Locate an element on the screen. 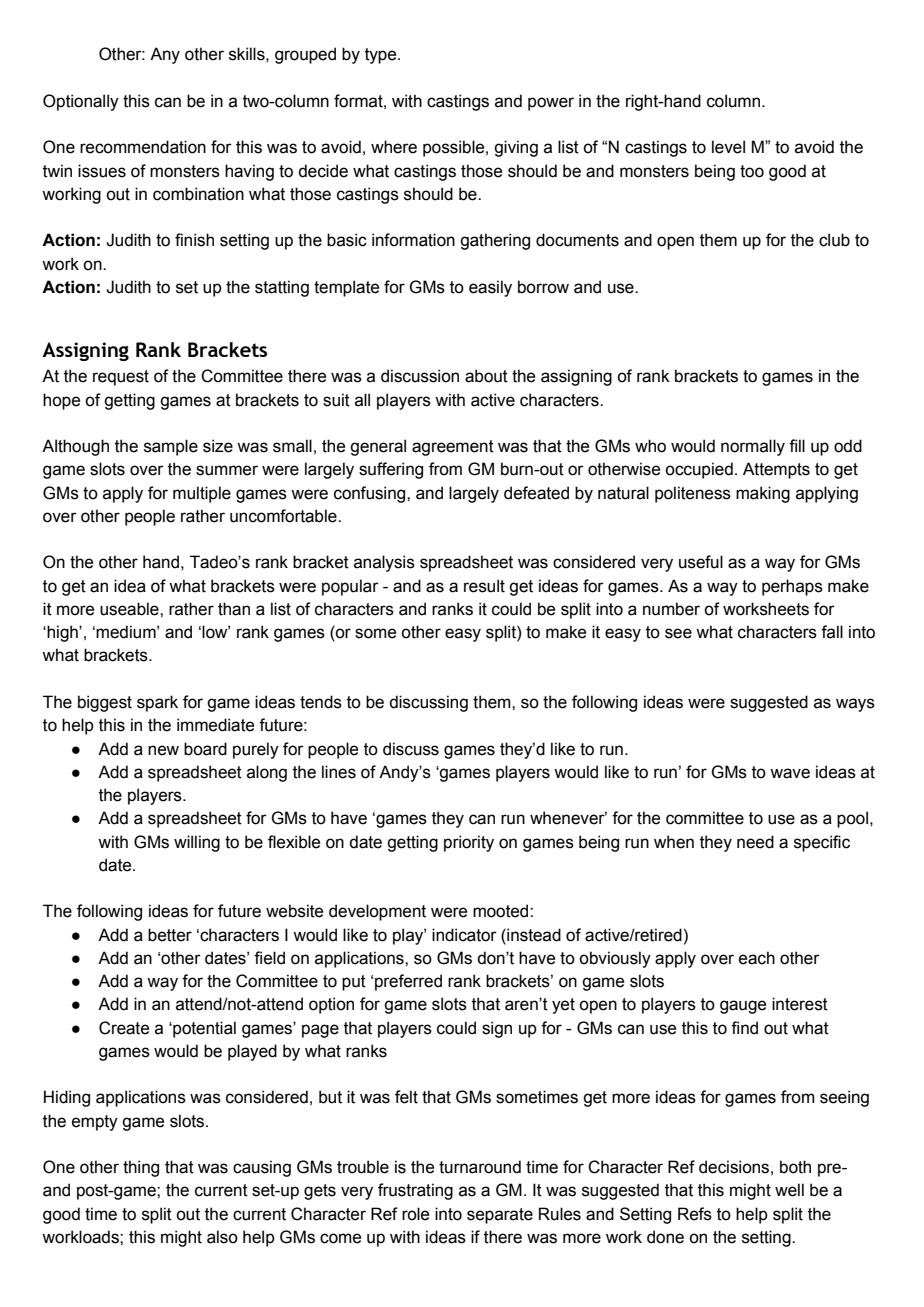  indicator is located at coordinates (464, 935).
